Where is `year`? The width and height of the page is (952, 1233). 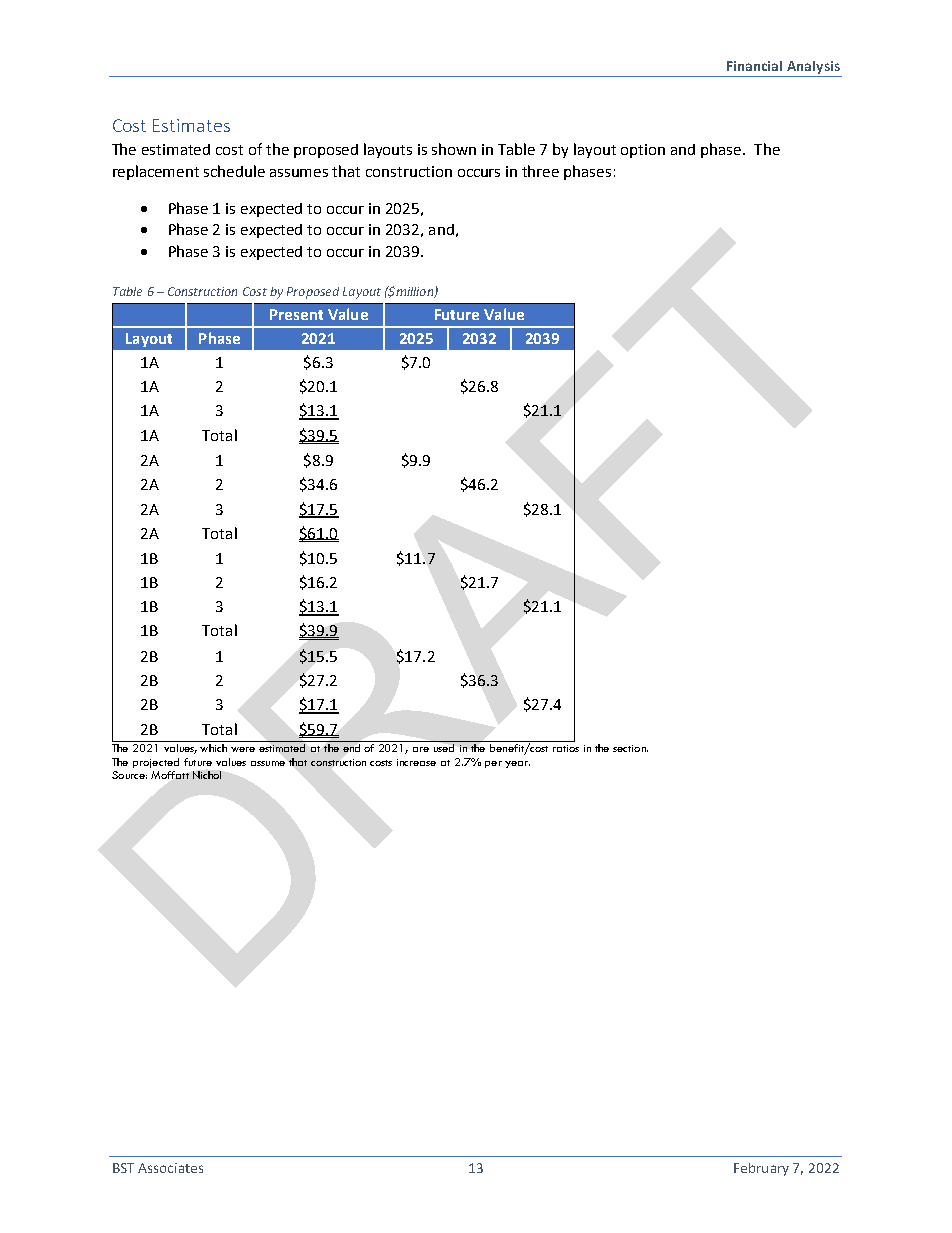
year is located at coordinates (517, 764).
